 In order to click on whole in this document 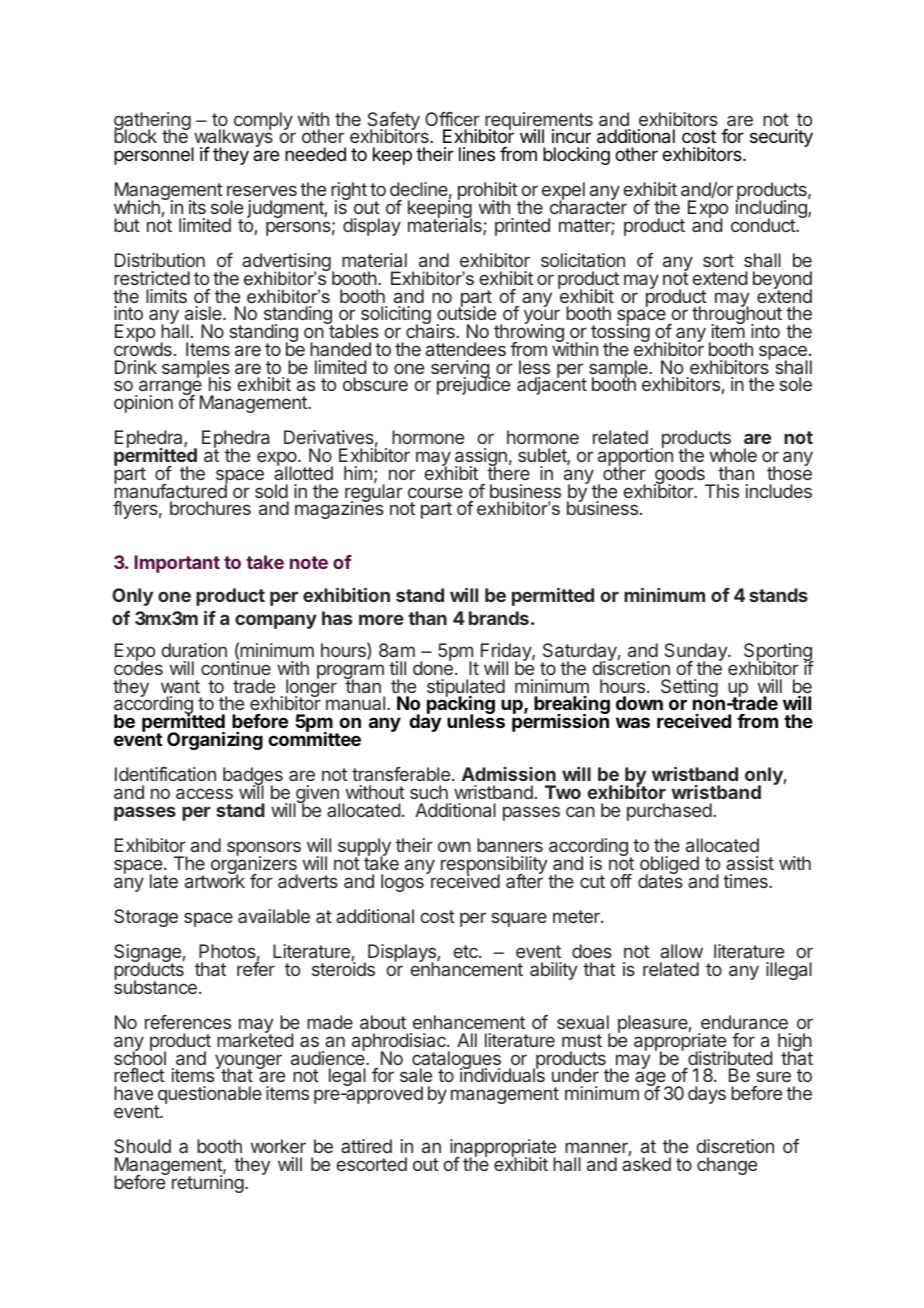, I will do `click(733, 455)`.
